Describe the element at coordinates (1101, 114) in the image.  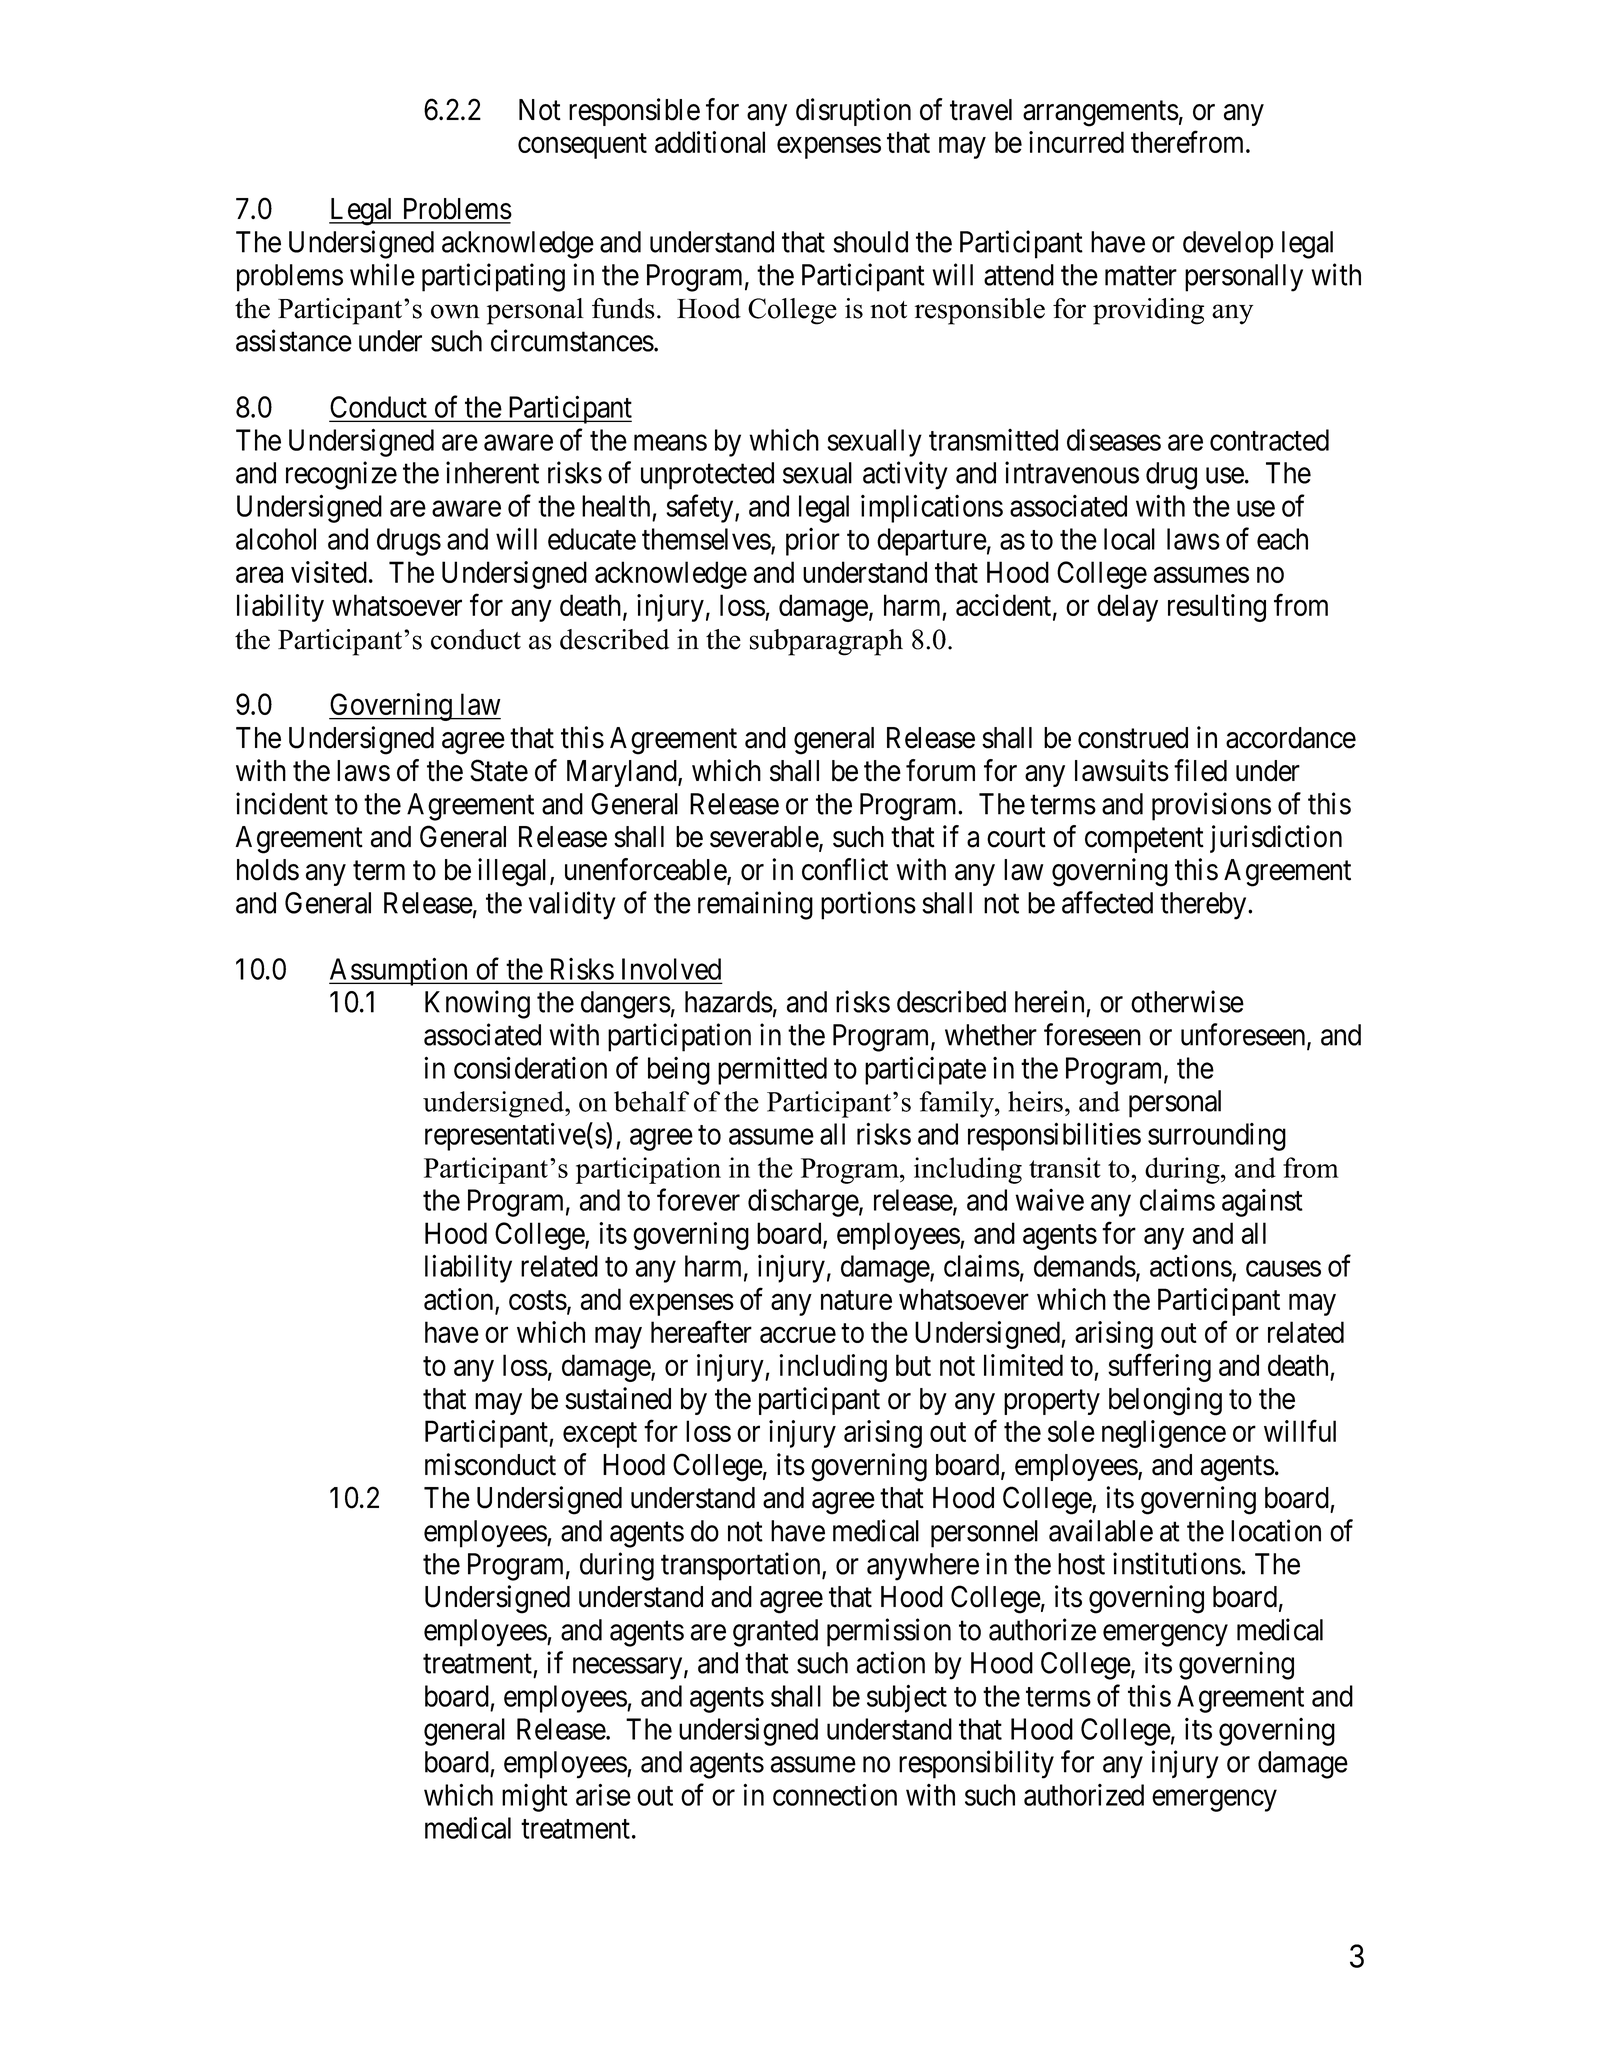
I see `arrangements` at that location.
